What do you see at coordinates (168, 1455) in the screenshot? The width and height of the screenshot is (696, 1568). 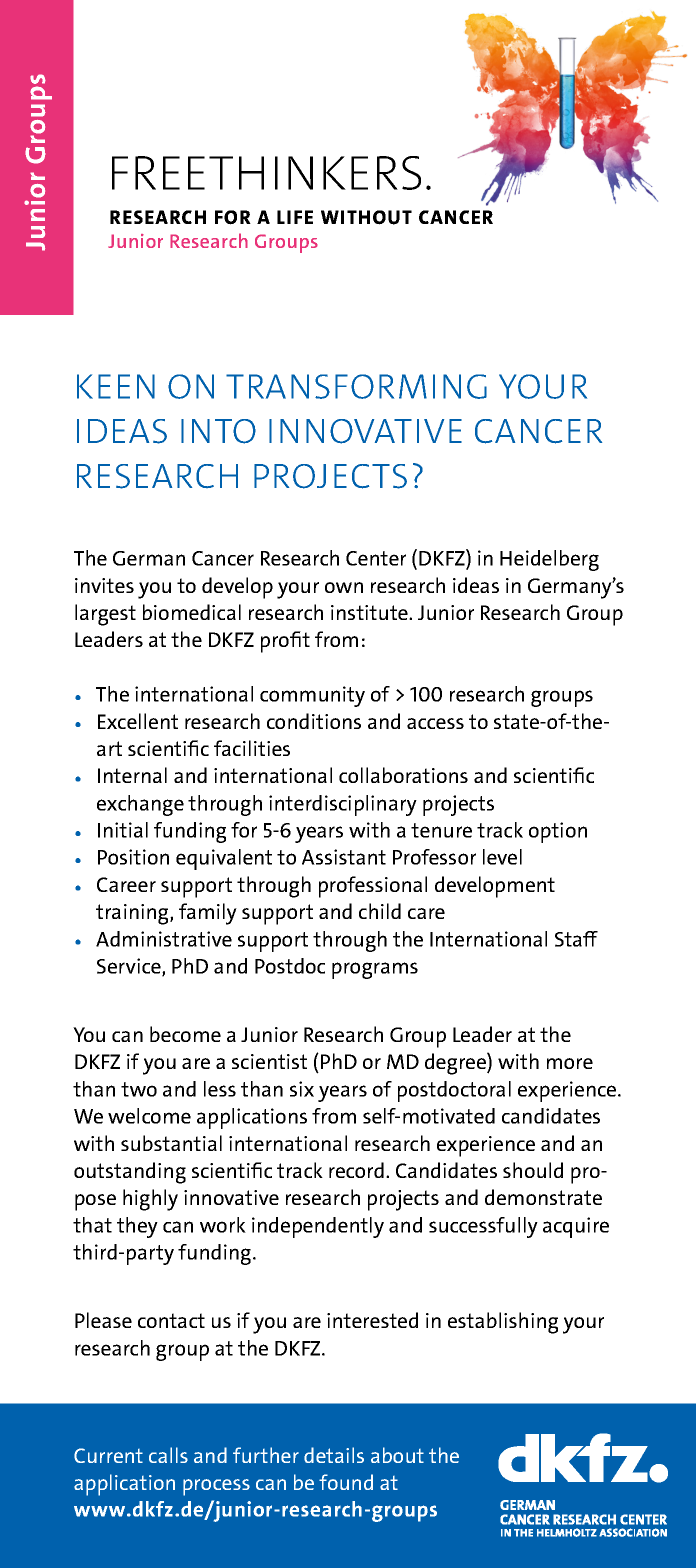 I see `calls` at bounding box center [168, 1455].
